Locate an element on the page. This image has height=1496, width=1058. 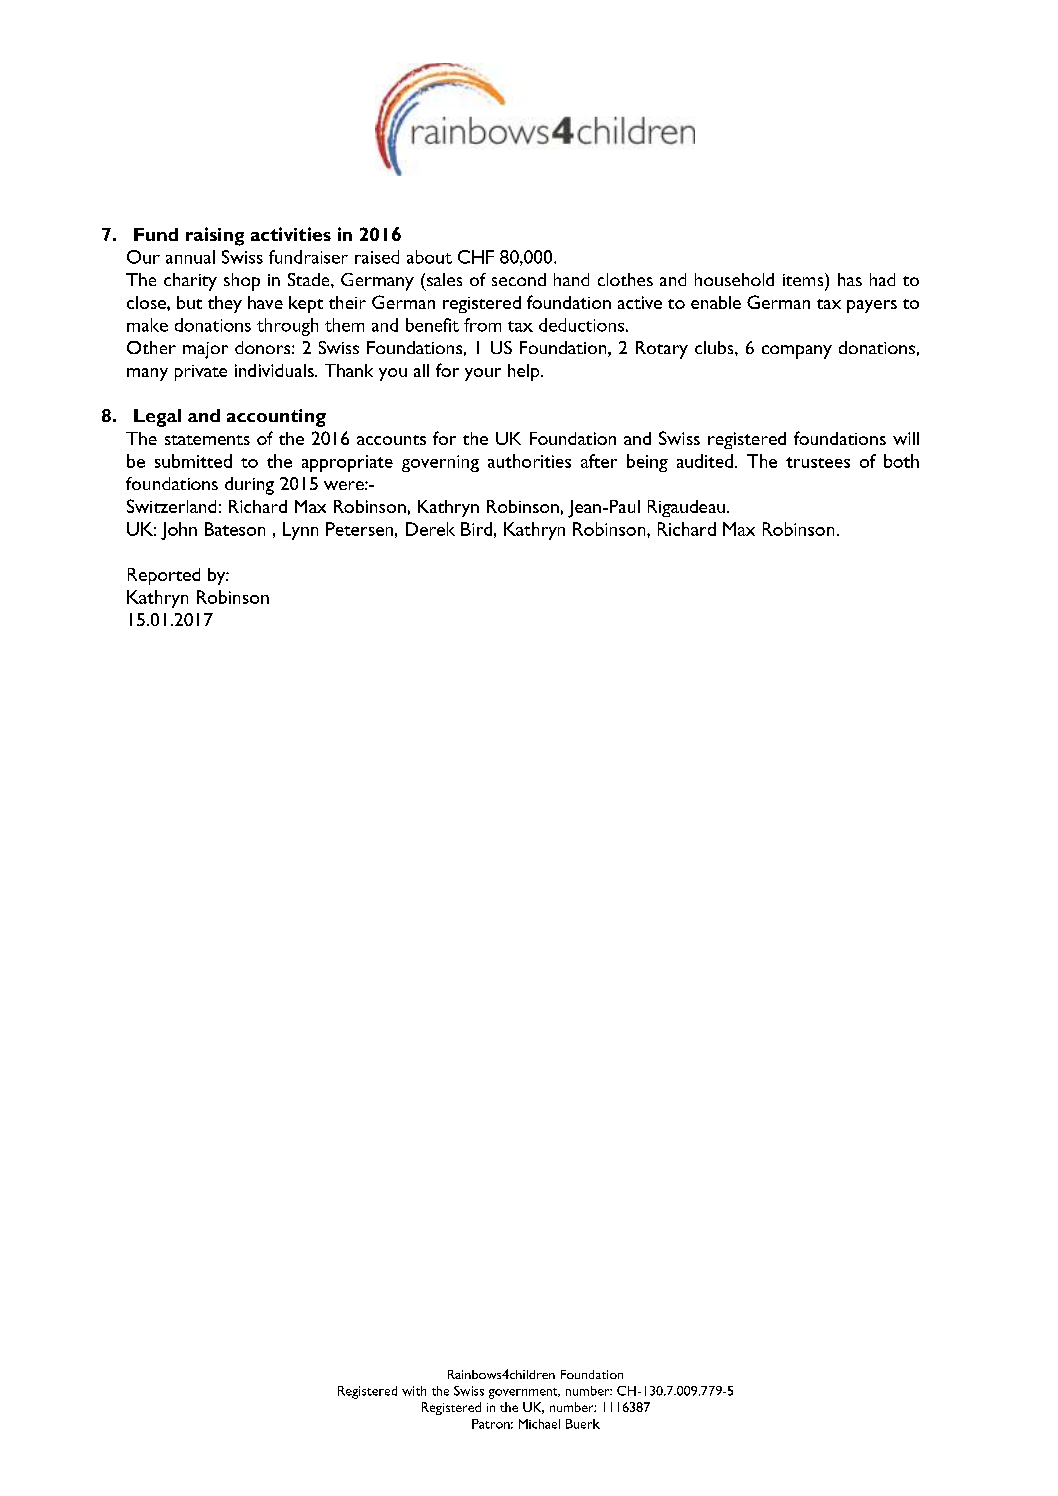
Reported is located at coordinates (164, 576).
